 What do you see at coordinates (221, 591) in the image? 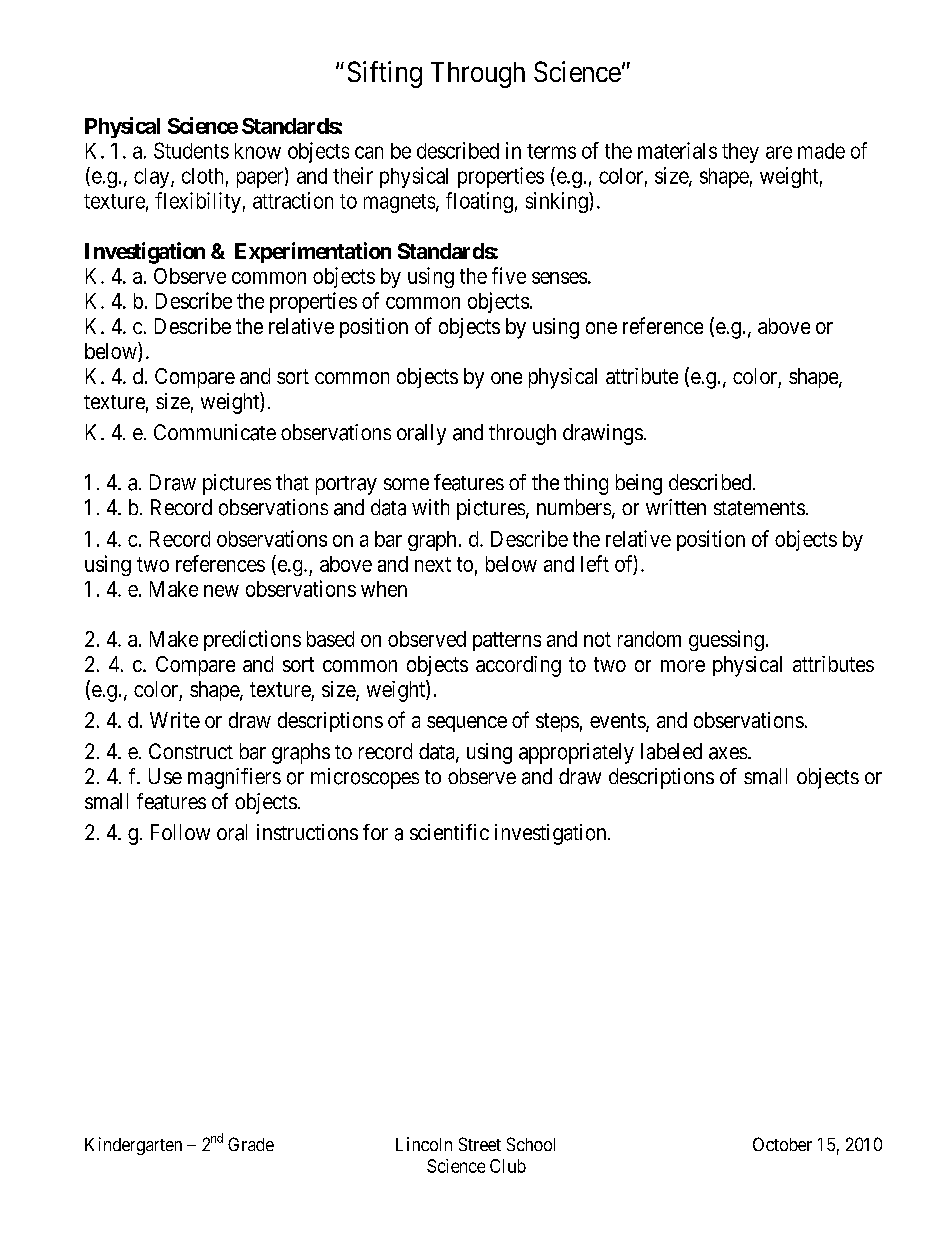
I see `new` at bounding box center [221, 591].
